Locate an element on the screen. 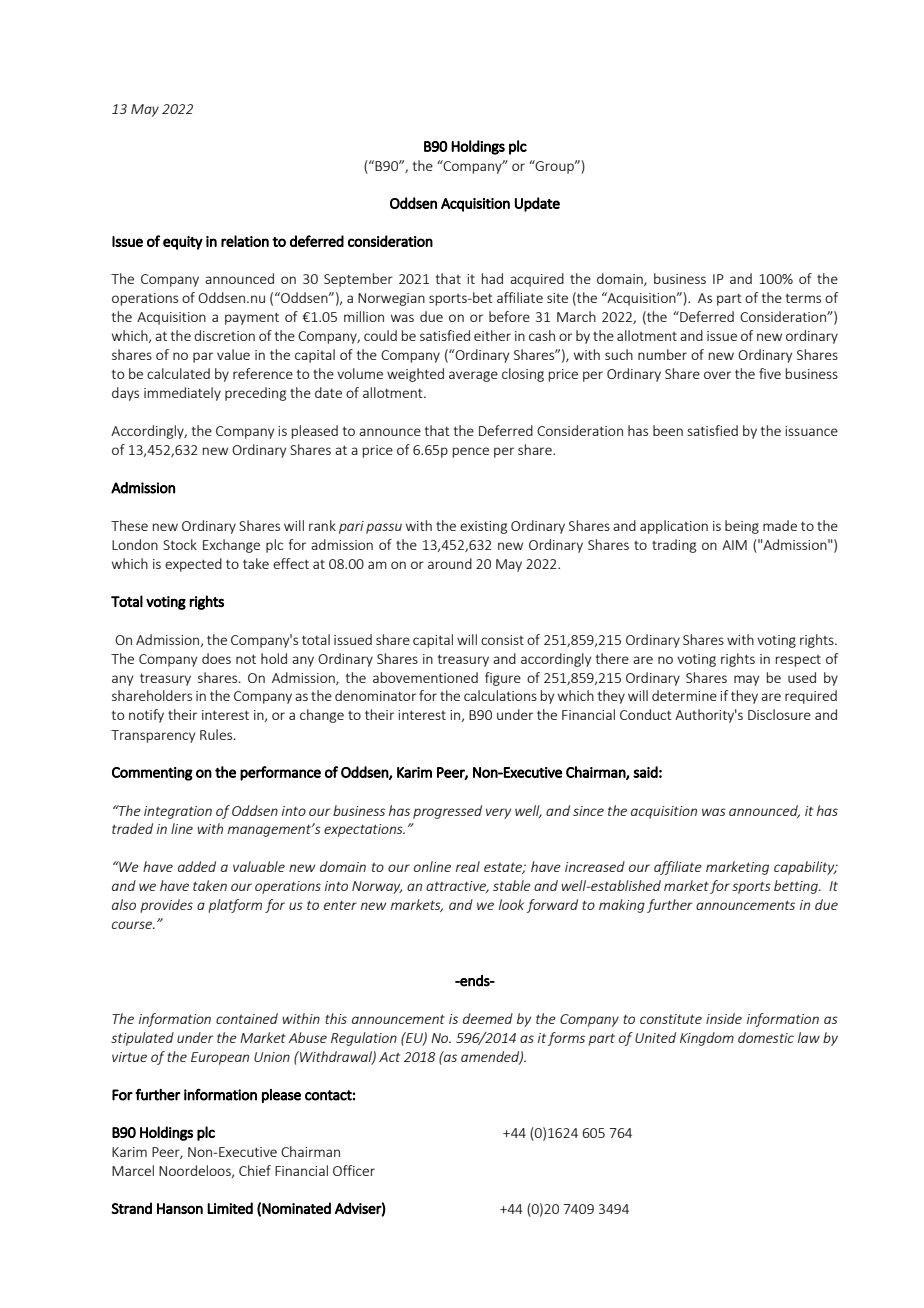  around is located at coordinates (450, 563).
